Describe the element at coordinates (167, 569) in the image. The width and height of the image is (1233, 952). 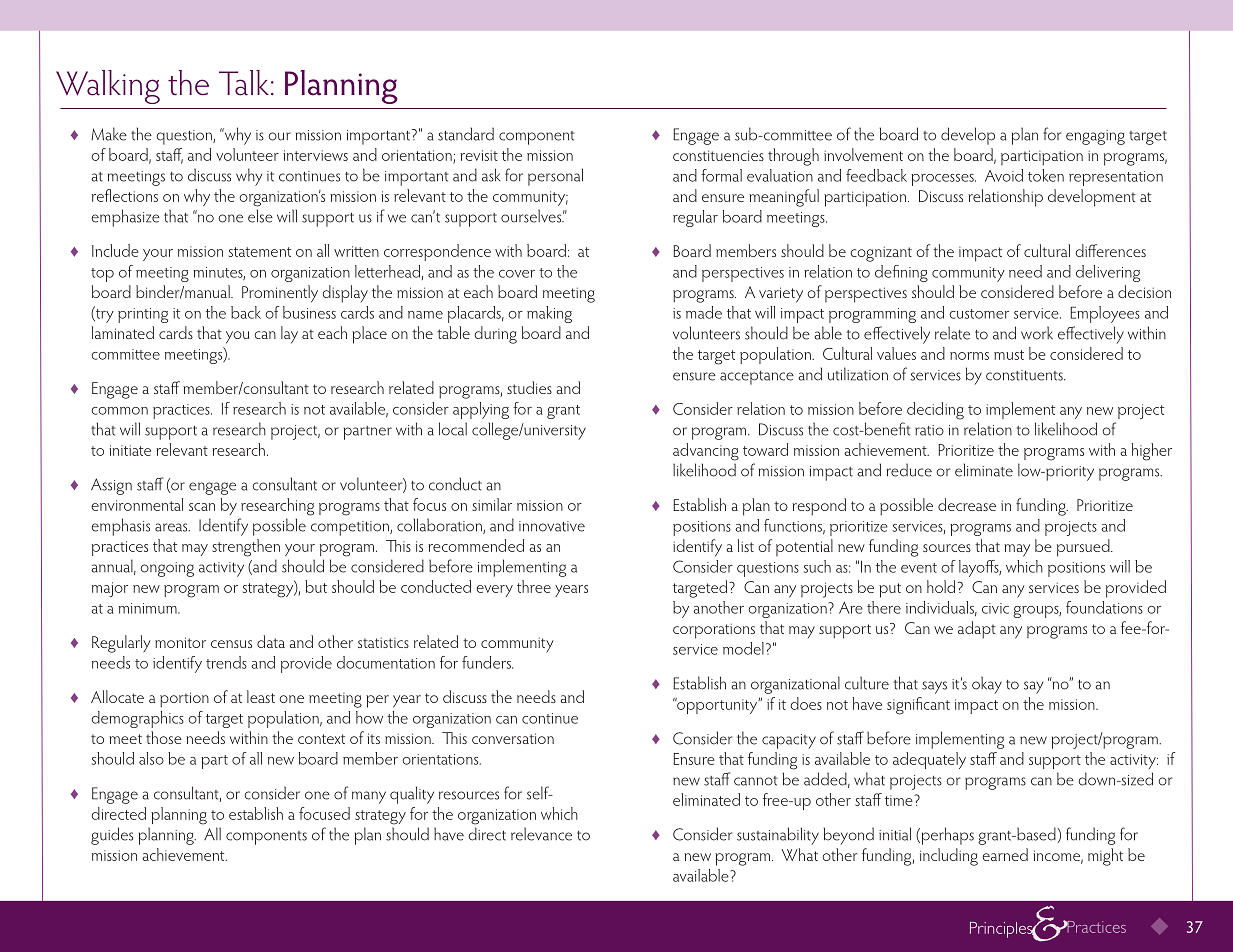
I see `ongoing` at that location.
